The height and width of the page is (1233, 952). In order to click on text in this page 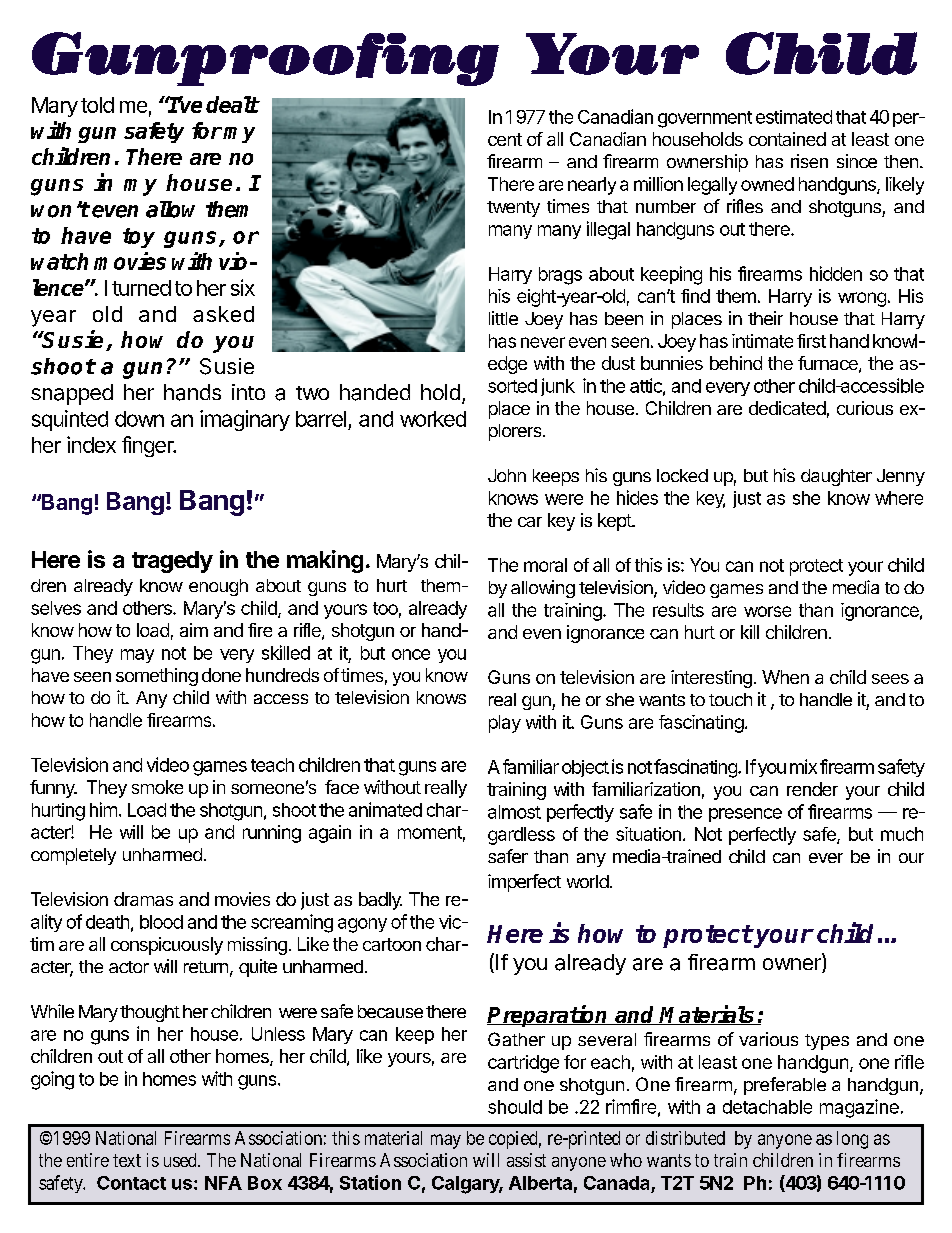, I will do `click(127, 1160)`.
